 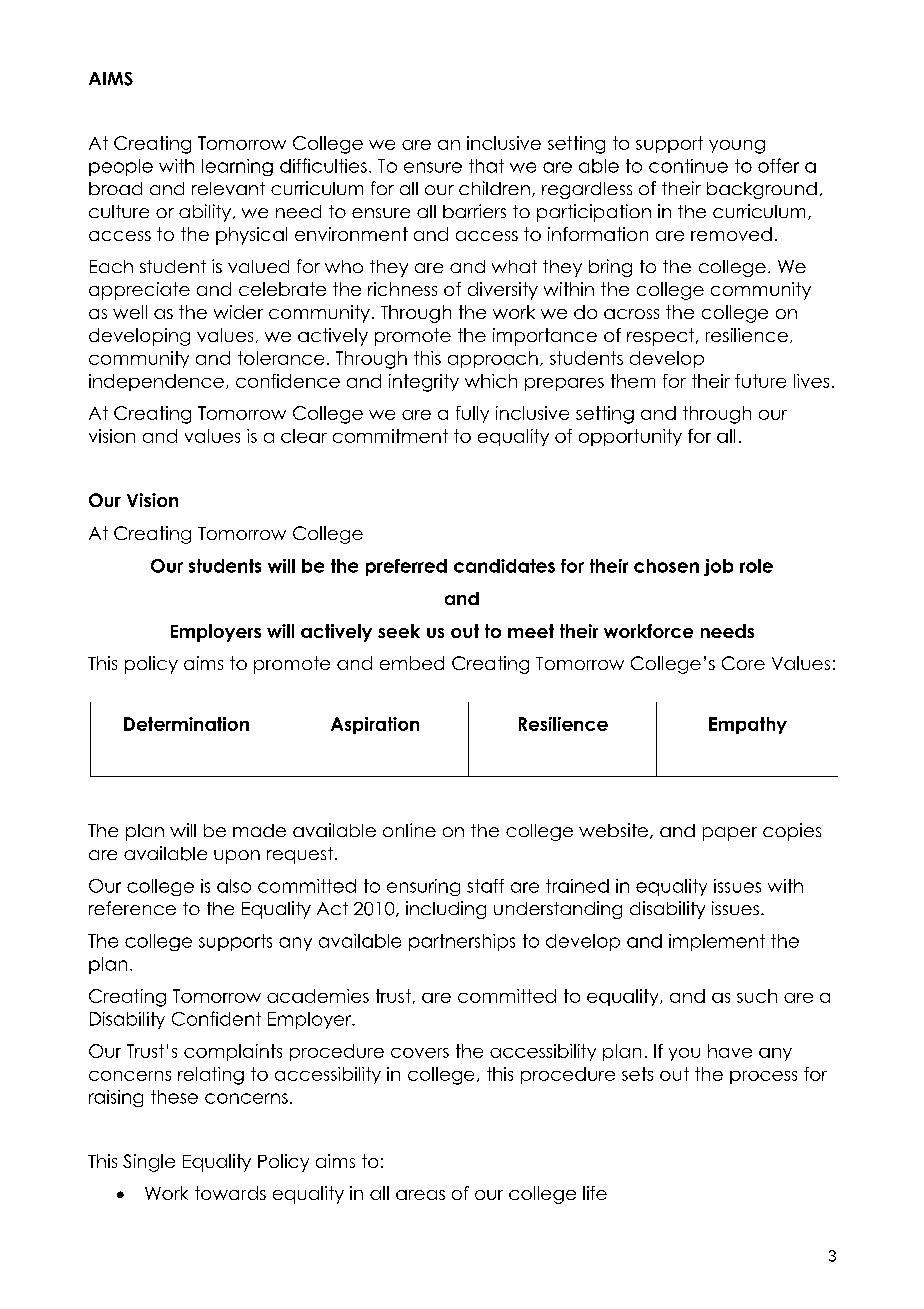 What do you see at coordinates (762, 190) in the image?
I see `background` at bounding box center [762, 190].
